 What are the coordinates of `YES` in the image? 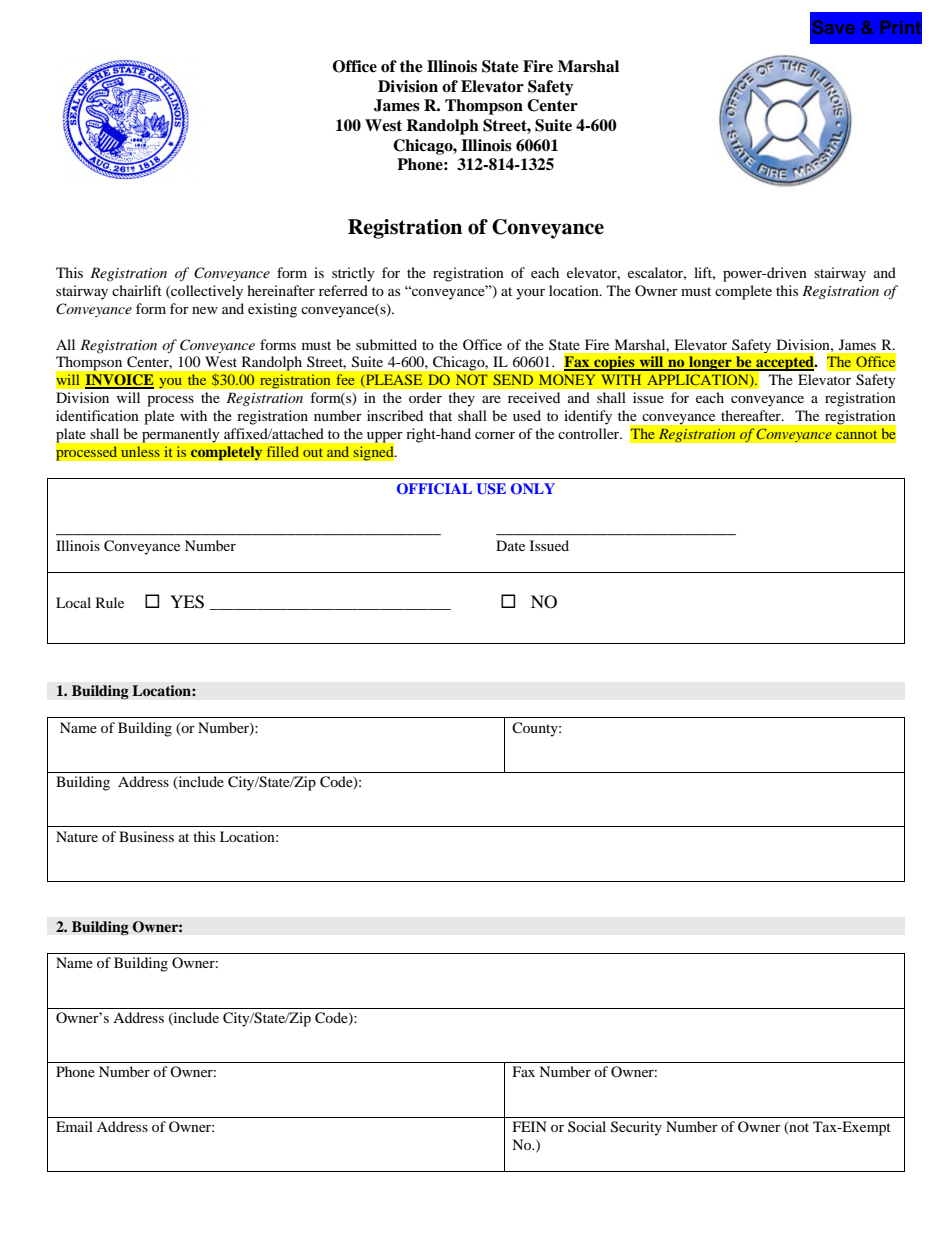 It's located at (187, 602).
